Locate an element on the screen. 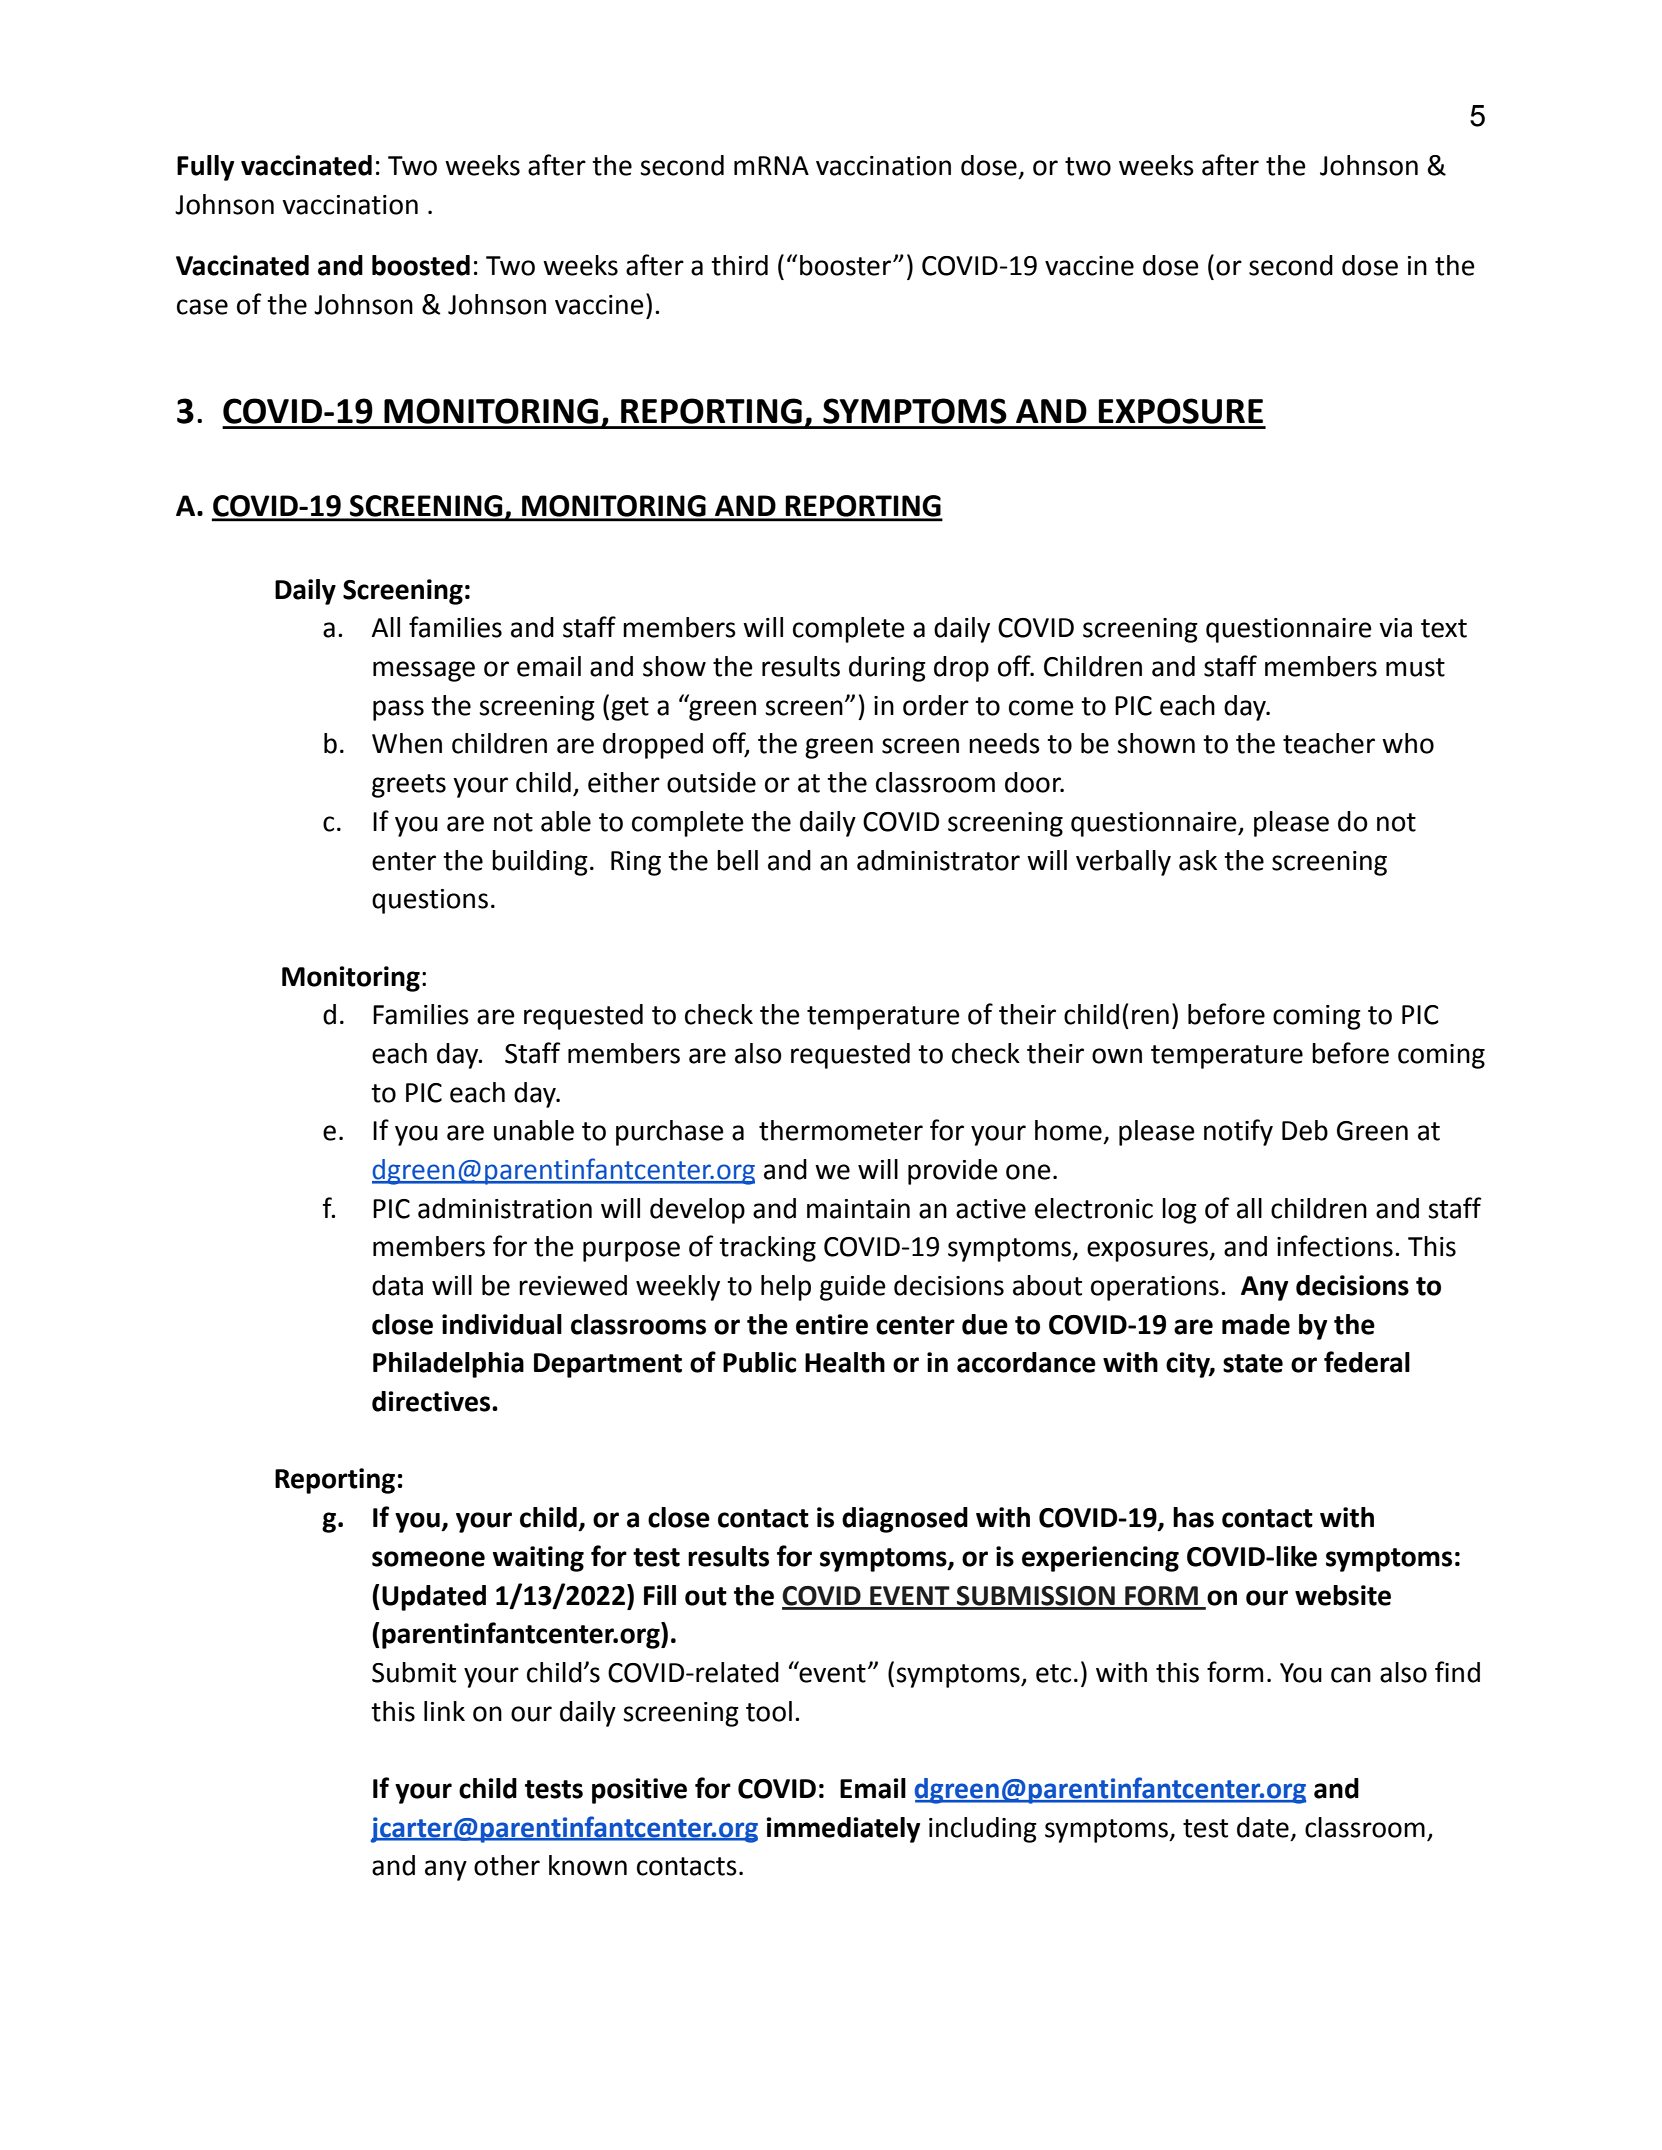  Deb is located at coordinates (1305, 1130).
